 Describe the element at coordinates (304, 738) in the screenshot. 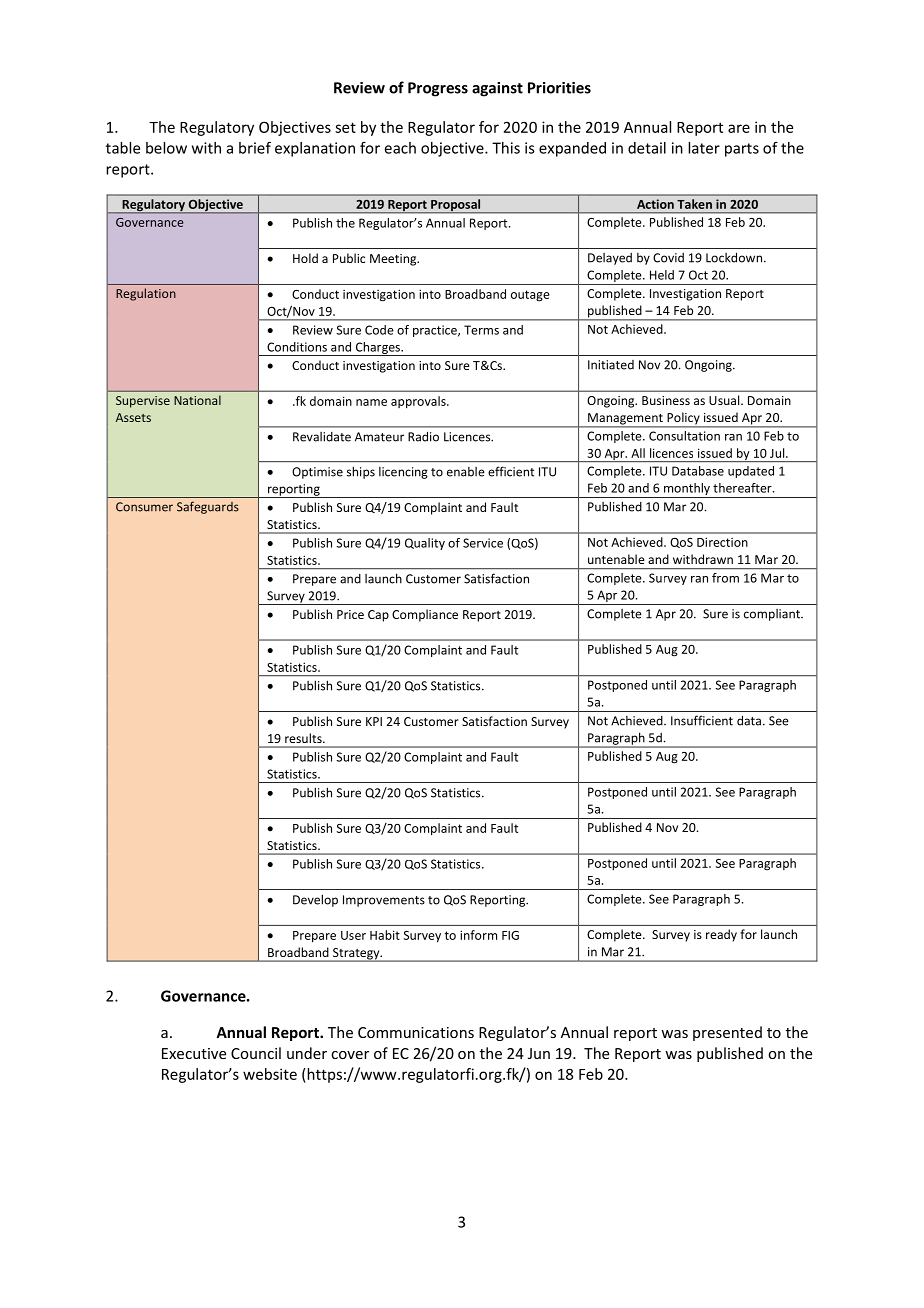

I see `results` at that location.
